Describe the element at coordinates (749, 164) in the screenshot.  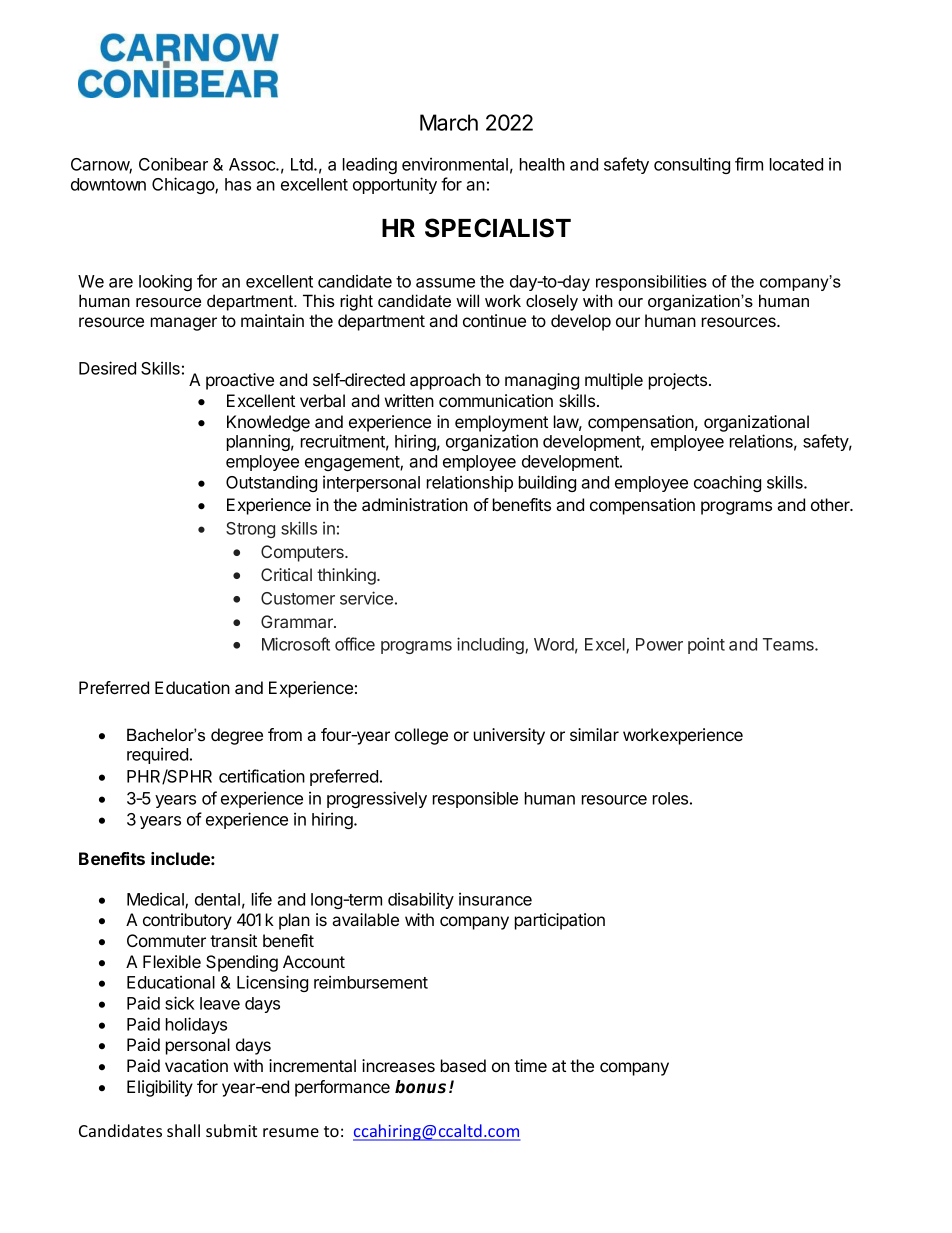
I see `firm` at that location.
